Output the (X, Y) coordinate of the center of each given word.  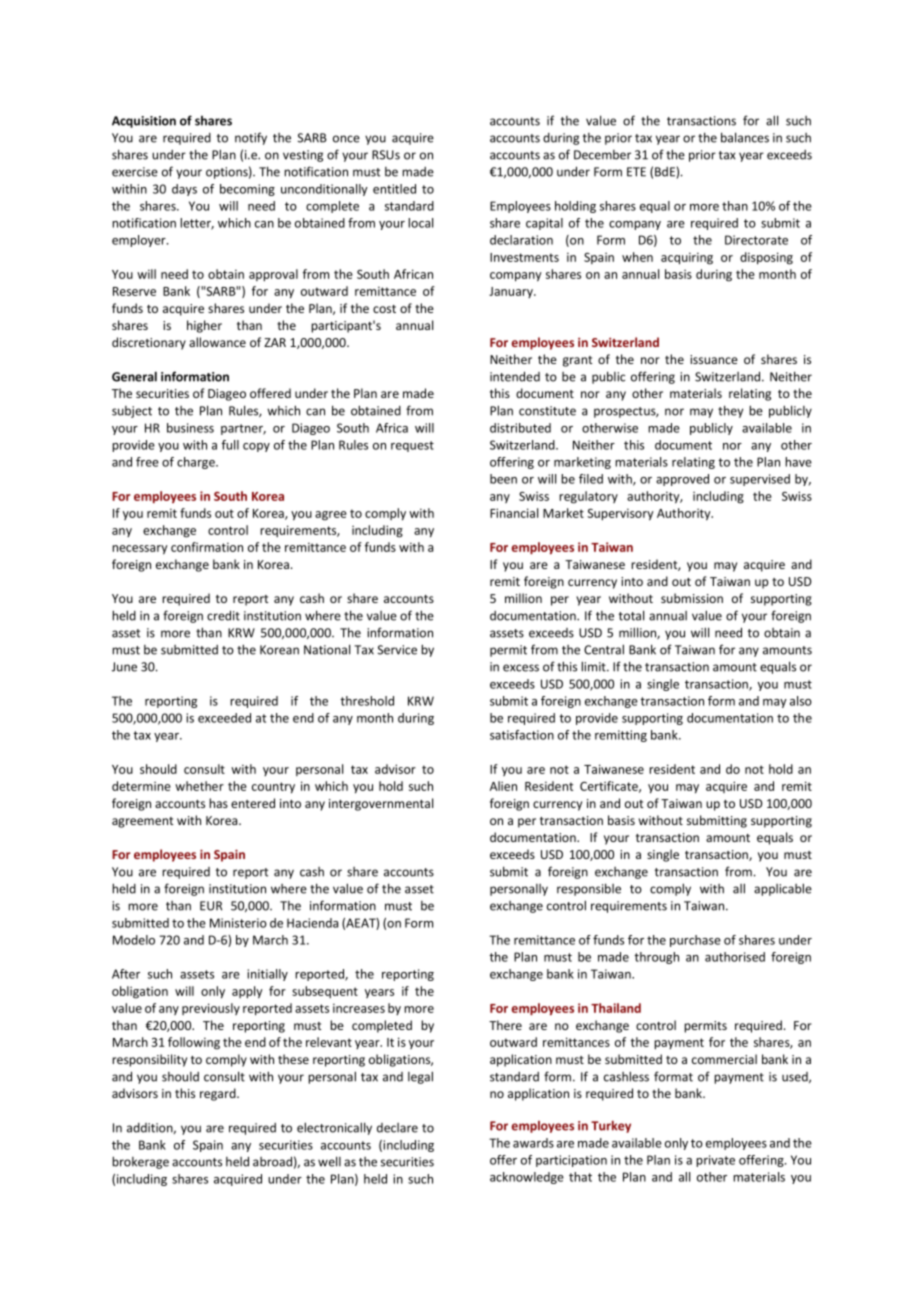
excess (521, 668)
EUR (211, 906)
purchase (695, 941)
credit (223, 615)
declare (397, 1128)
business (190, 428)
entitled (394, 189)
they (730, 411)
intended (515, 376)
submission (692, 598)
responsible (589, 889)
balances (745, 137)
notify (251, 138)
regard (219, 1094)
